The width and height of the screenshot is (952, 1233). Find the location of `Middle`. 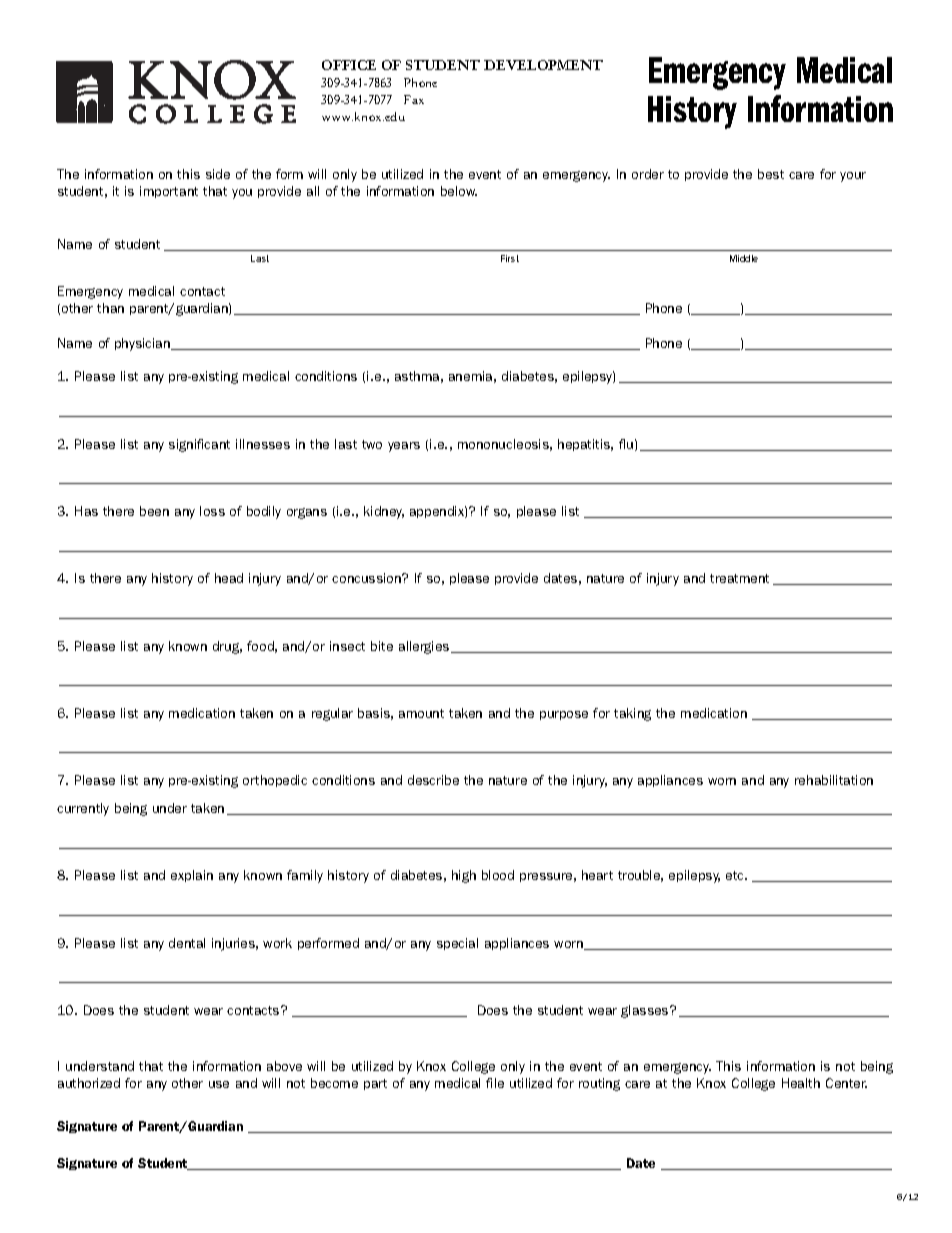

Middle is located at coordinates (744, 258).
